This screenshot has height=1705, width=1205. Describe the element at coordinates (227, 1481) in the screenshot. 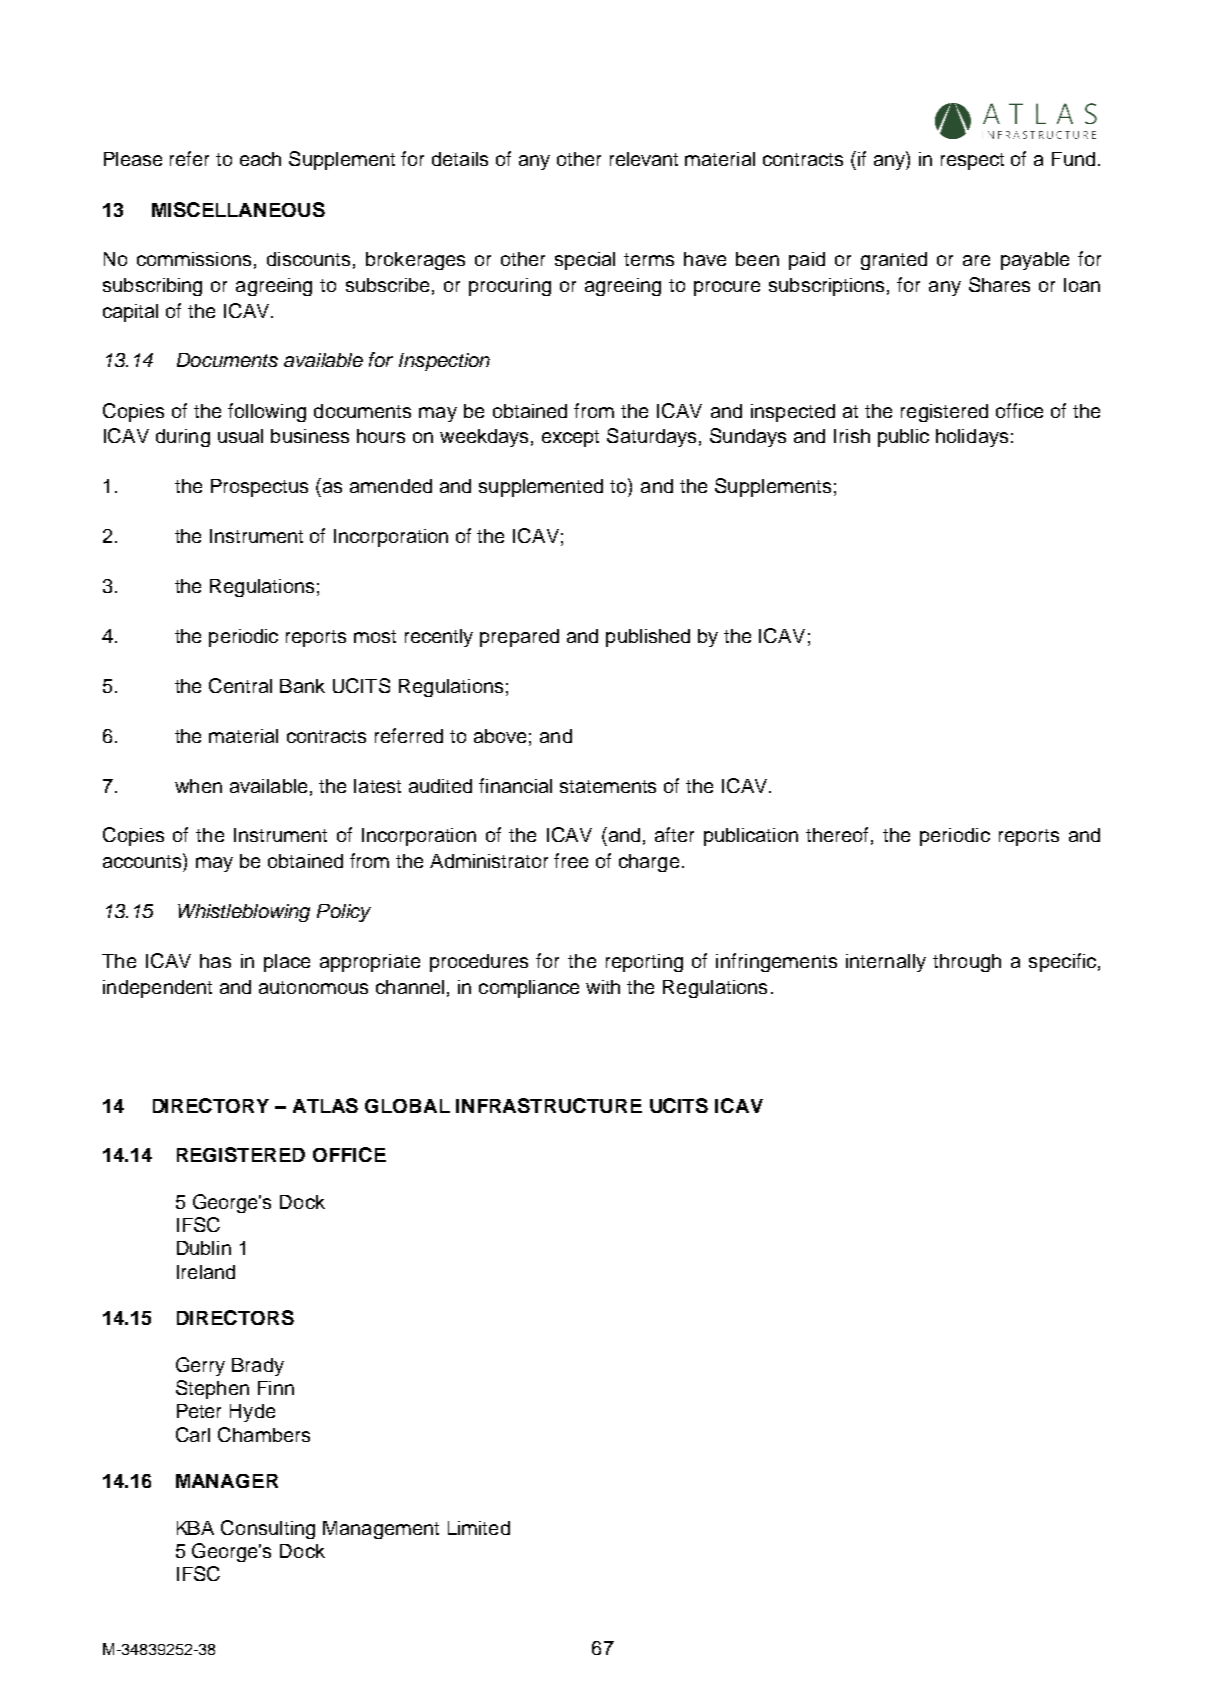

I see `MANAGER` at that location.
